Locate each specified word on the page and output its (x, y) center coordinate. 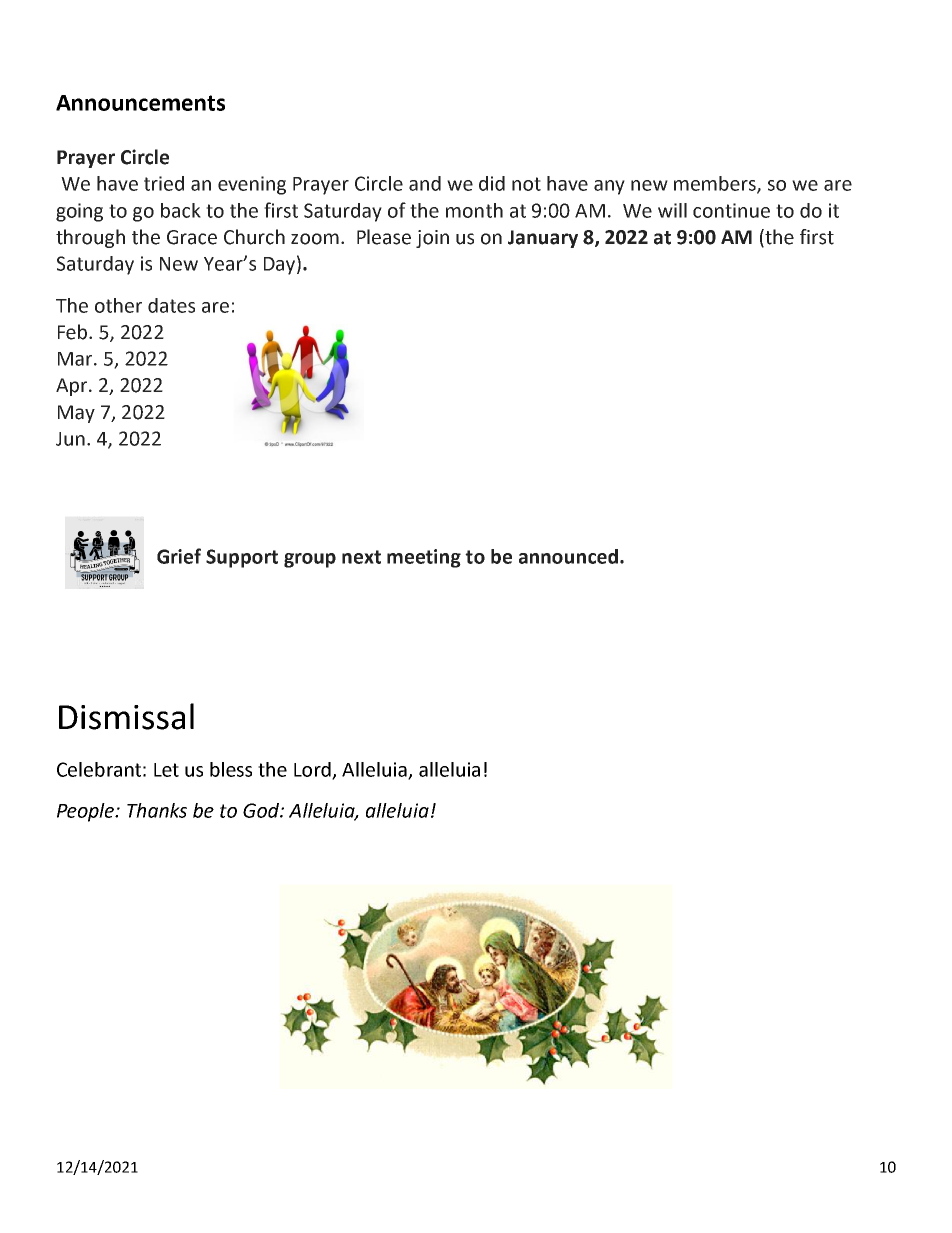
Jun (70, 439)
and (425, 183)
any (609, 187)
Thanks (157, 810)
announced (568, 556)
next (361, 557)
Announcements (140, 103)
